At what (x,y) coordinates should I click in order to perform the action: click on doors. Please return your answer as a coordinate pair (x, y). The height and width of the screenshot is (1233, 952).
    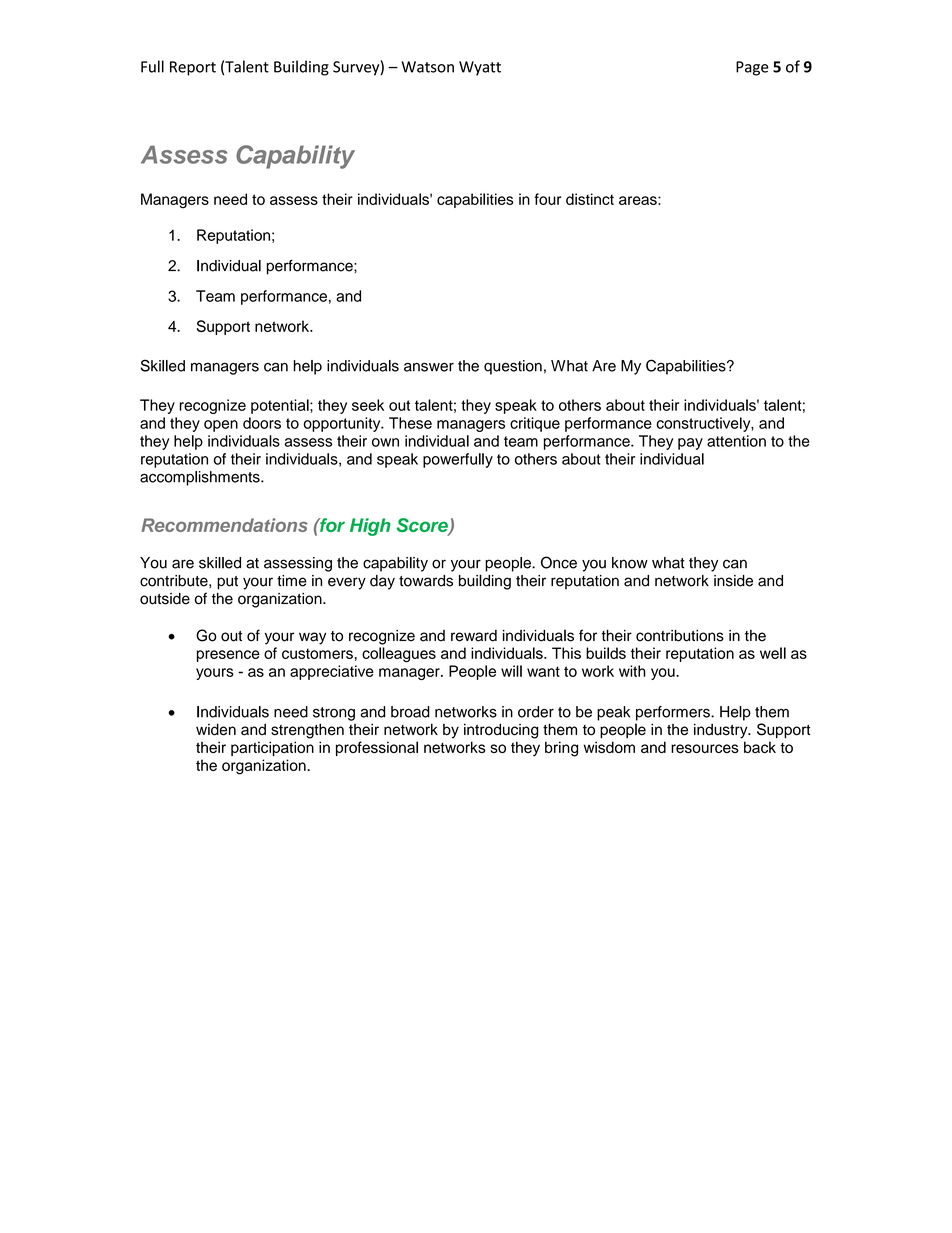
    Looking at the image, I should click on (262, 423).
